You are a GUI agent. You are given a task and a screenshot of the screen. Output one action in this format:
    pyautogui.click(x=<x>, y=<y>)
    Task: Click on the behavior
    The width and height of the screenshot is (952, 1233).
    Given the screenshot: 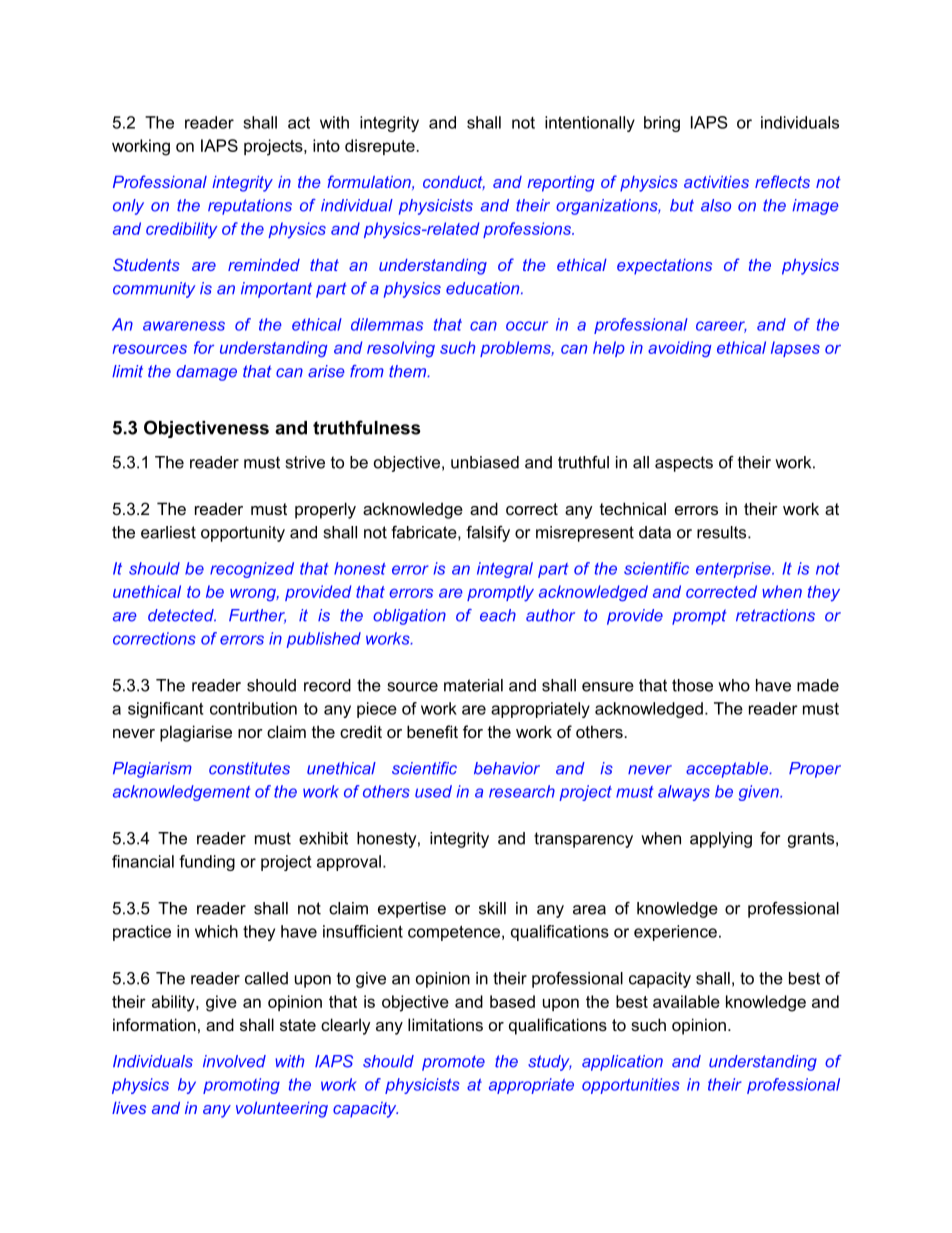 What is the action you would take?
    pyautogui.click(x=507, y=768)
